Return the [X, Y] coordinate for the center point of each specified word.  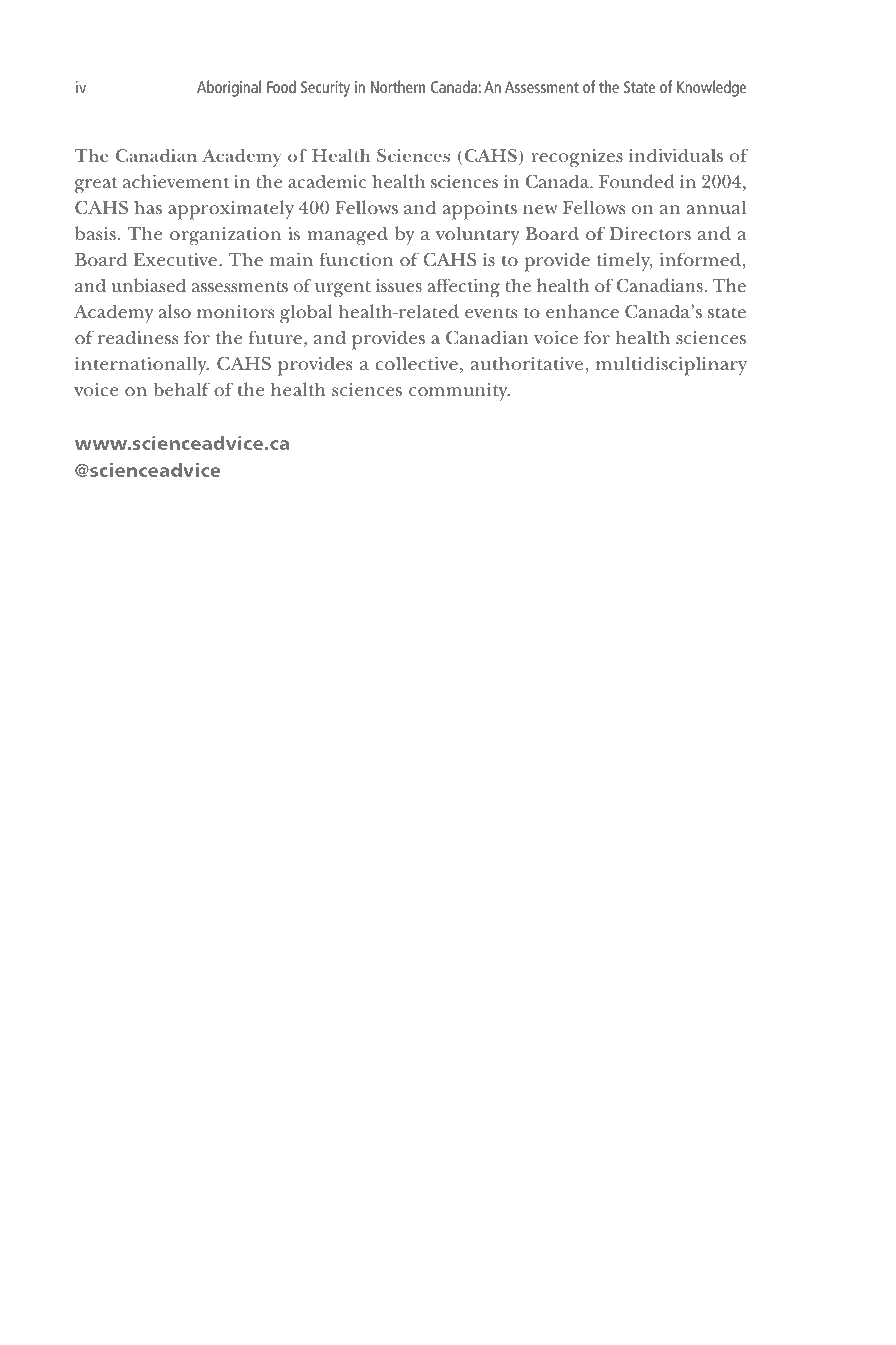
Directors [650, 234]
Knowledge [711, 88]
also [174, 311]
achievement [176, 181]
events [491, 313]
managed [347, 236]
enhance [582, 311]
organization [225, 236]
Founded [637, 181]
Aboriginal [229, 88]
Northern [398, 86]
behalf [182, 389]
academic [327, 181]
